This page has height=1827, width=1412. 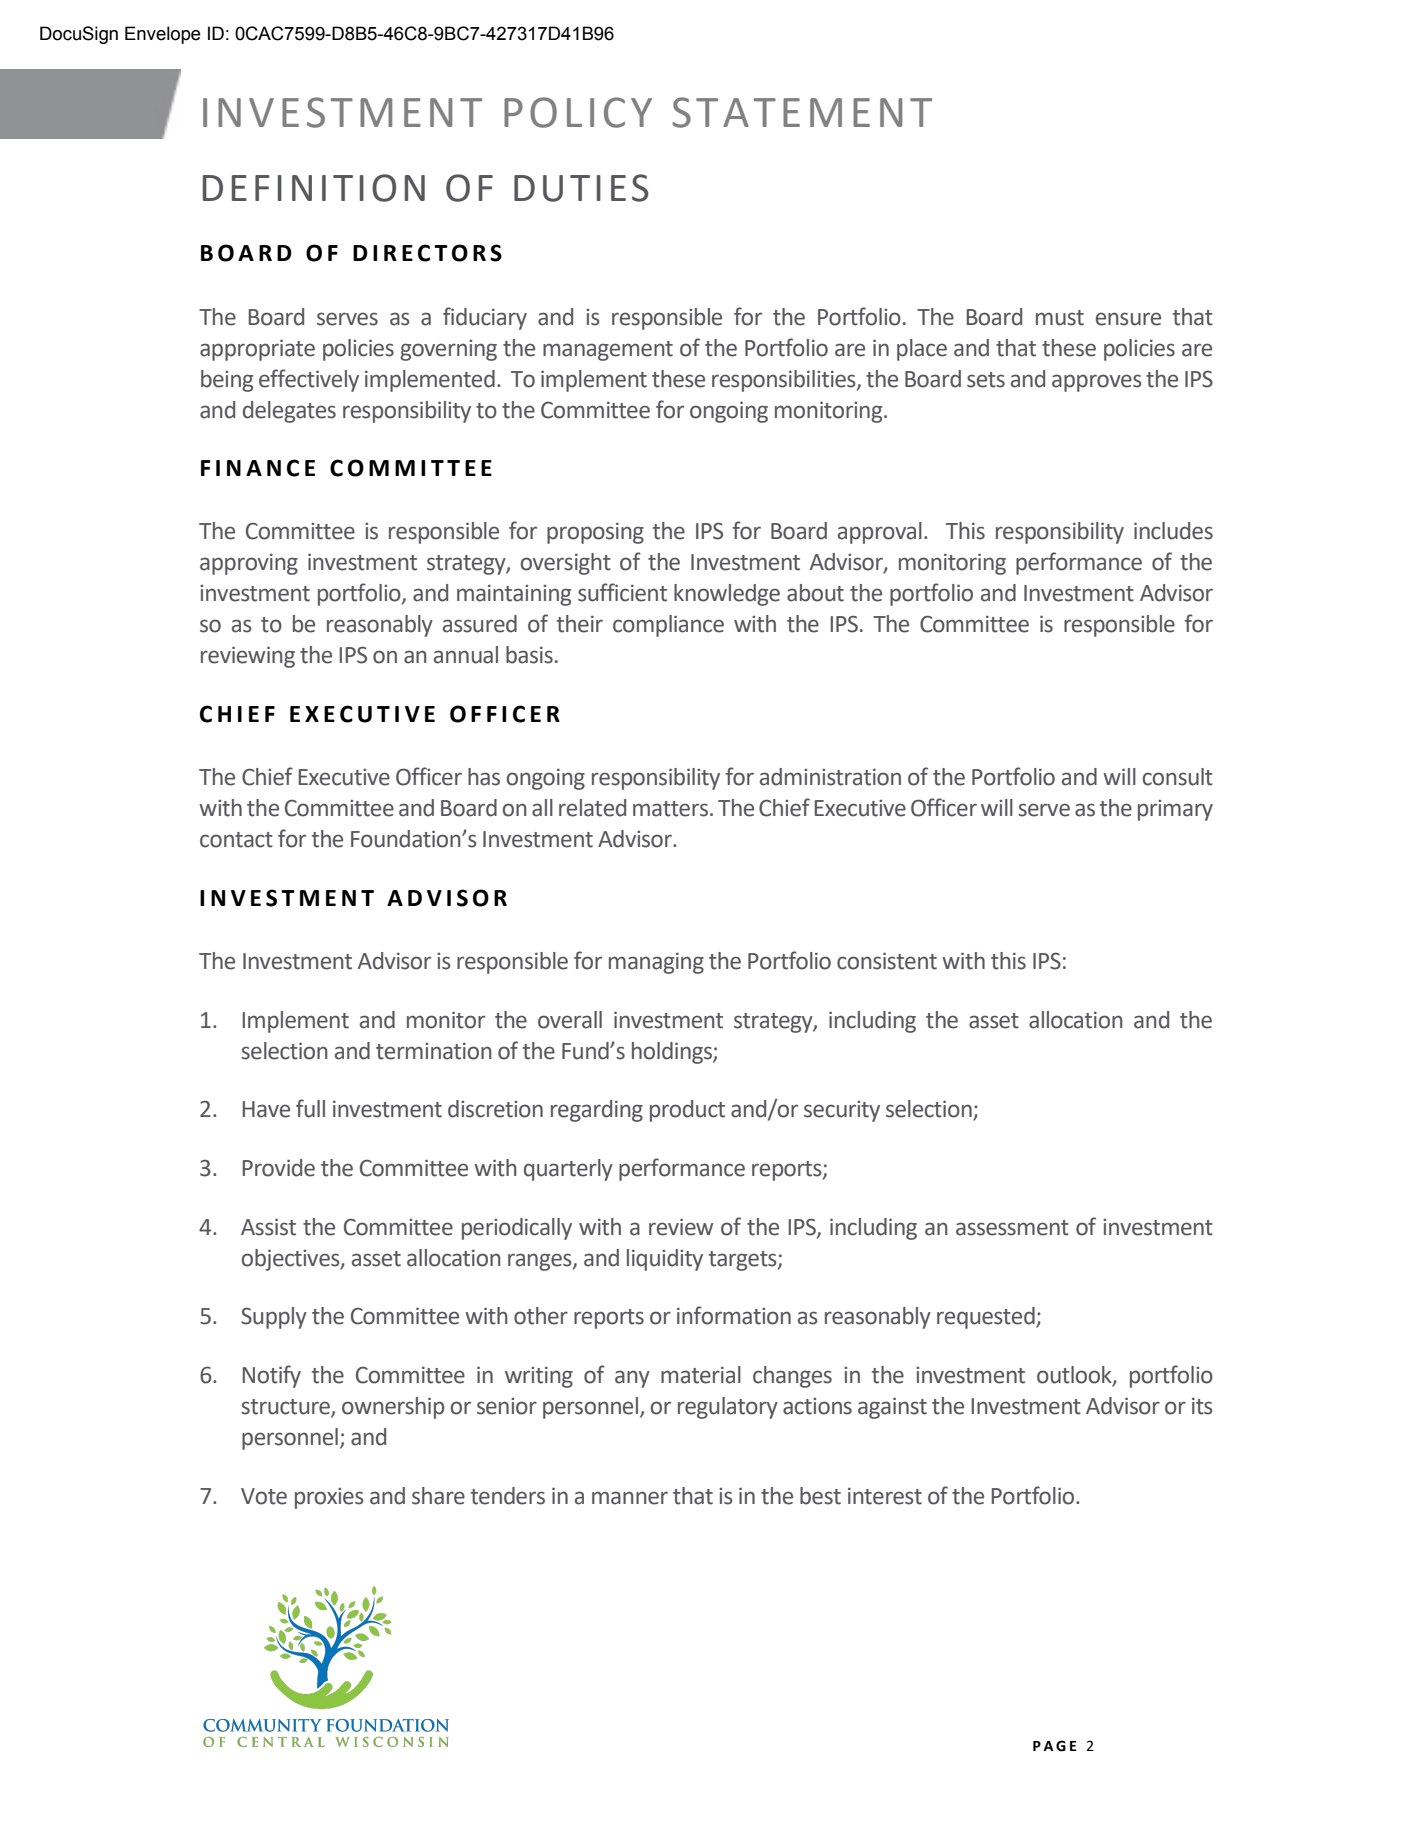 What do you see at coordinates (329, 1498) in the page?
I see `proxies` at bounding box center [329, 1498].
